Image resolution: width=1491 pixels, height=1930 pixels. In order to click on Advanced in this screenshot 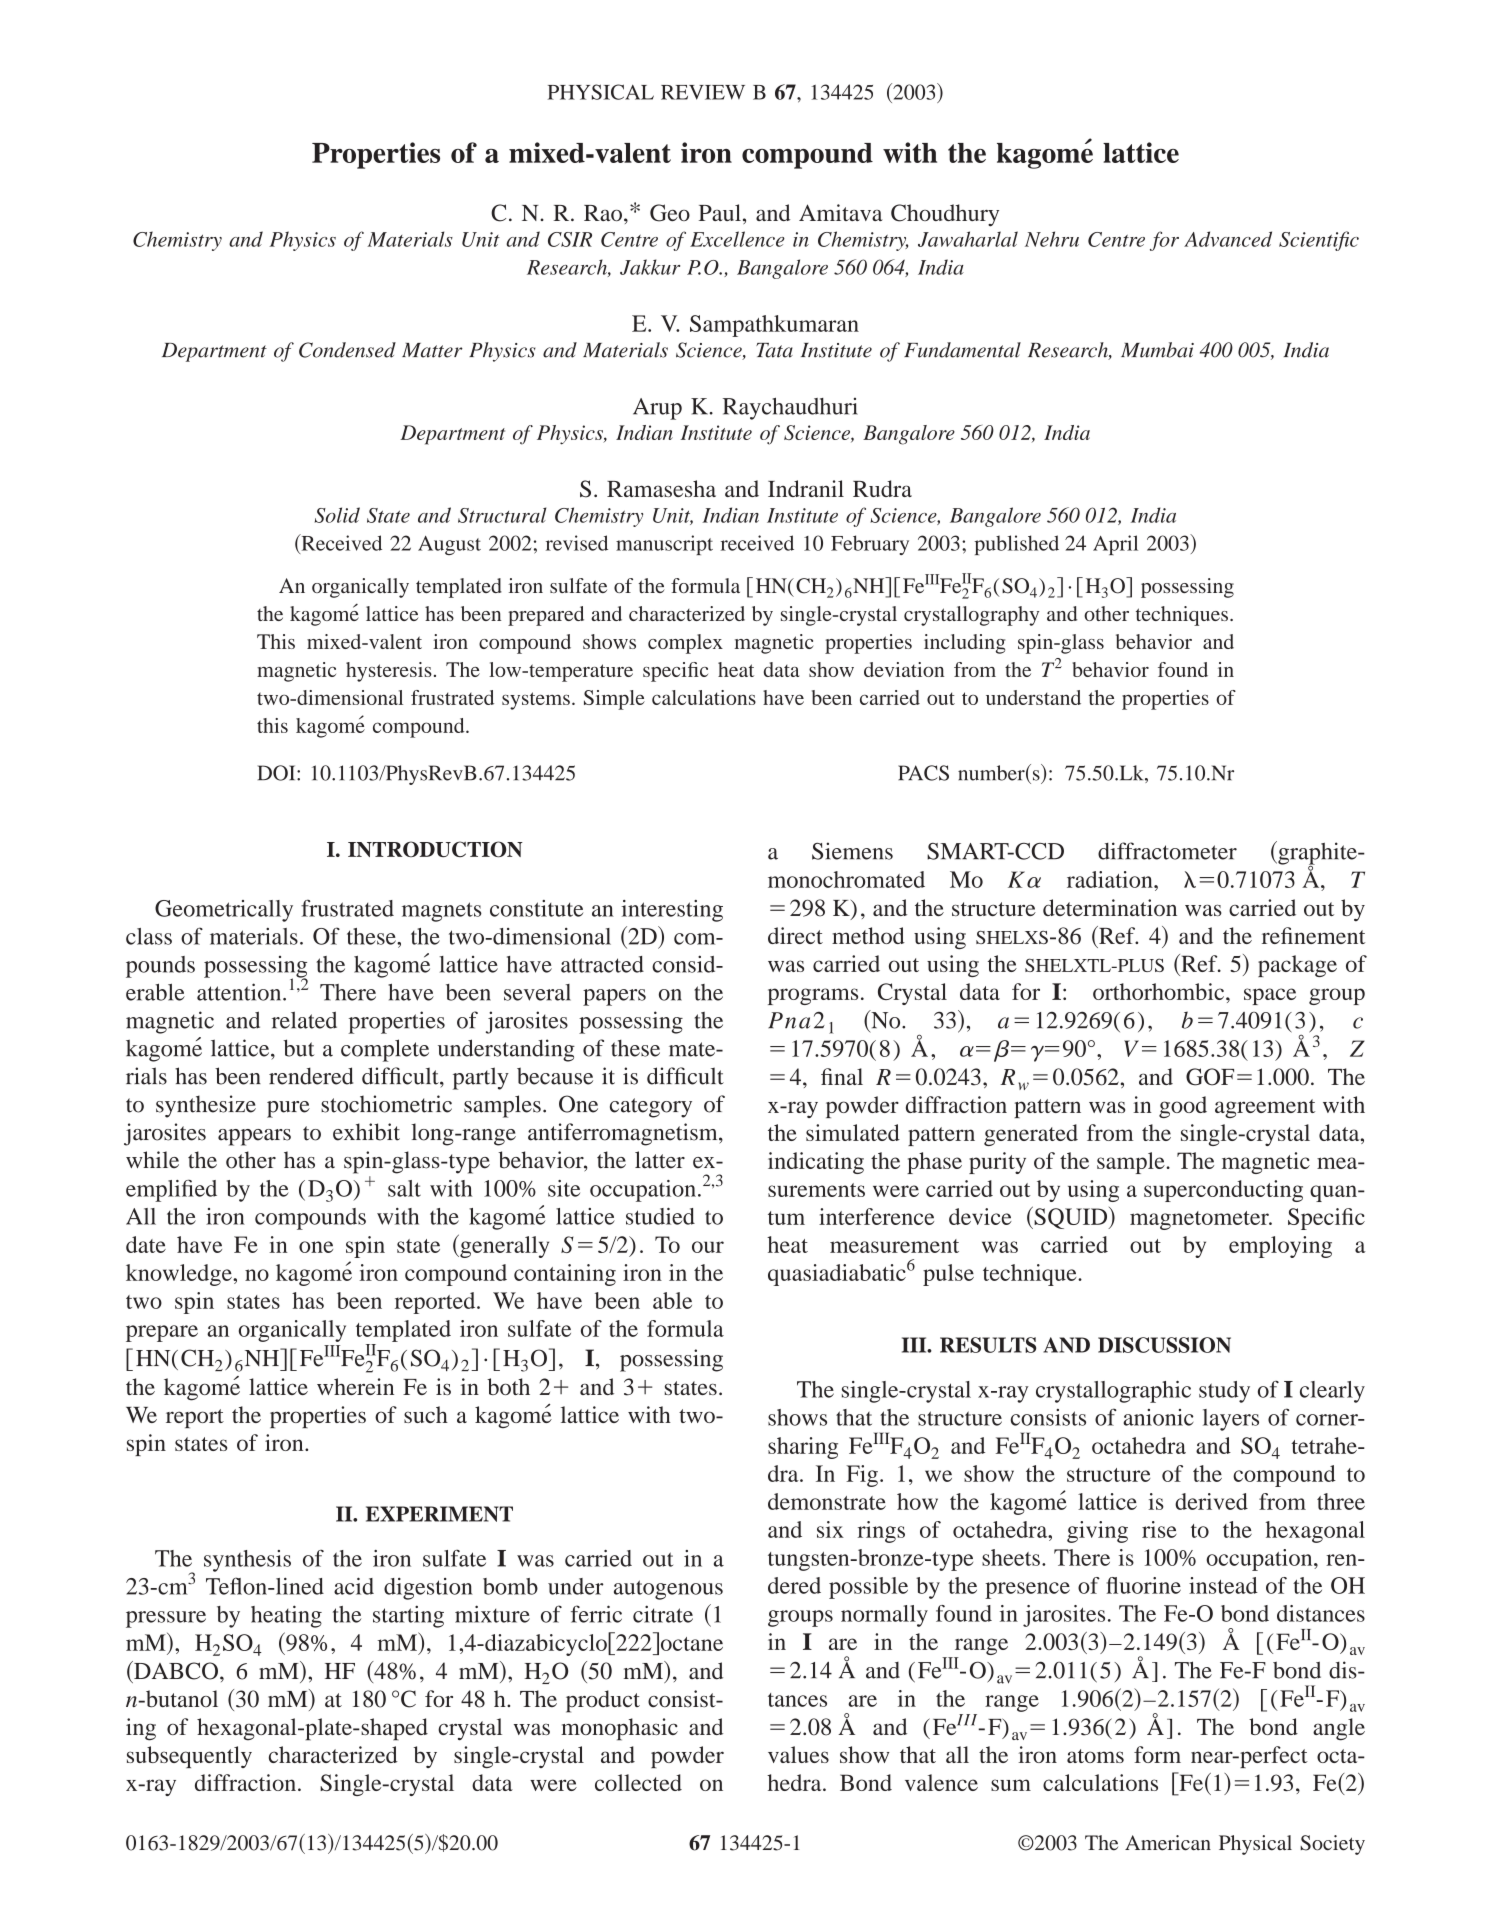, I will do `click(1228, 239)`.
